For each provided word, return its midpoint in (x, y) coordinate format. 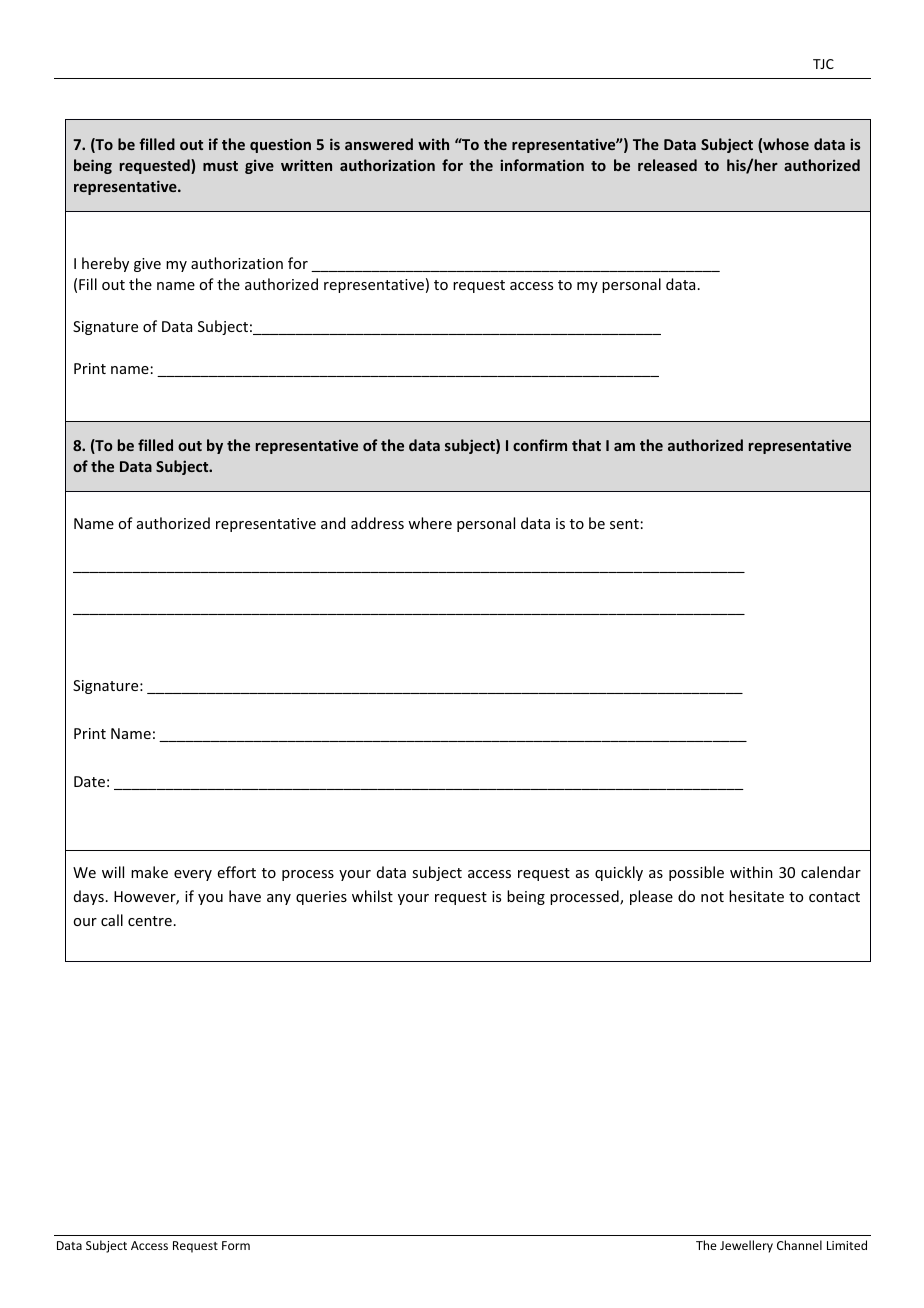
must (220, 166)
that (586, 445)
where (430, 523)
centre (150, 921)
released (667, 165)
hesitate (756, 896)
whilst (372, 896)
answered (379, 144)
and (333, 523)
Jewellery (746, 1246)
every (193, 875)
